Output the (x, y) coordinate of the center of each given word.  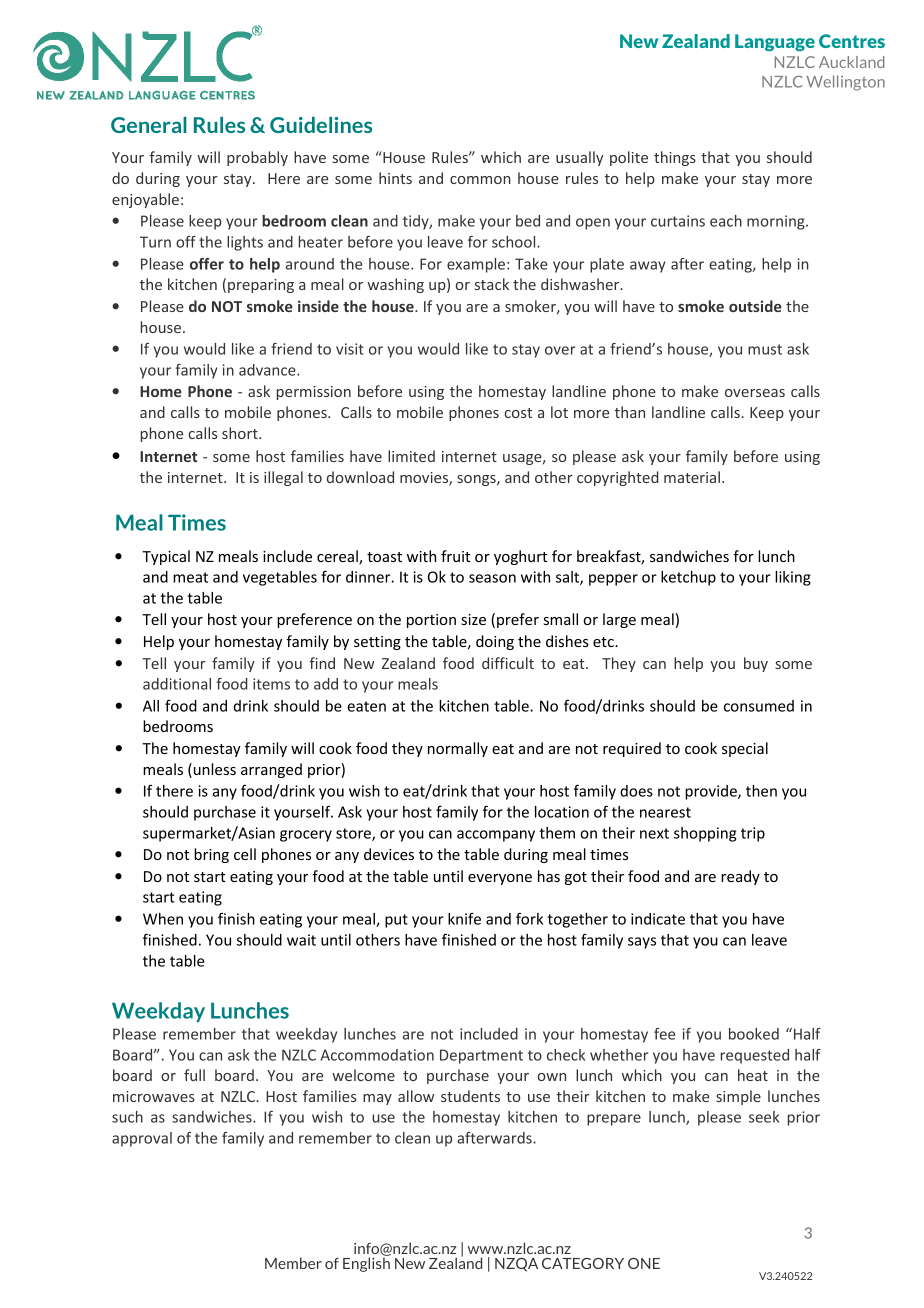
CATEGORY (583, 1263)
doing (495, 642)
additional (177, 684)
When (163, 919)
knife (464, 919)
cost (518, 413)
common (480, 180)
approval (142, 1139)
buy (756, 664)
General (149, 125)
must (765, 349)
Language (775, 42)
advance (268, 370)
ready (740, 877)
